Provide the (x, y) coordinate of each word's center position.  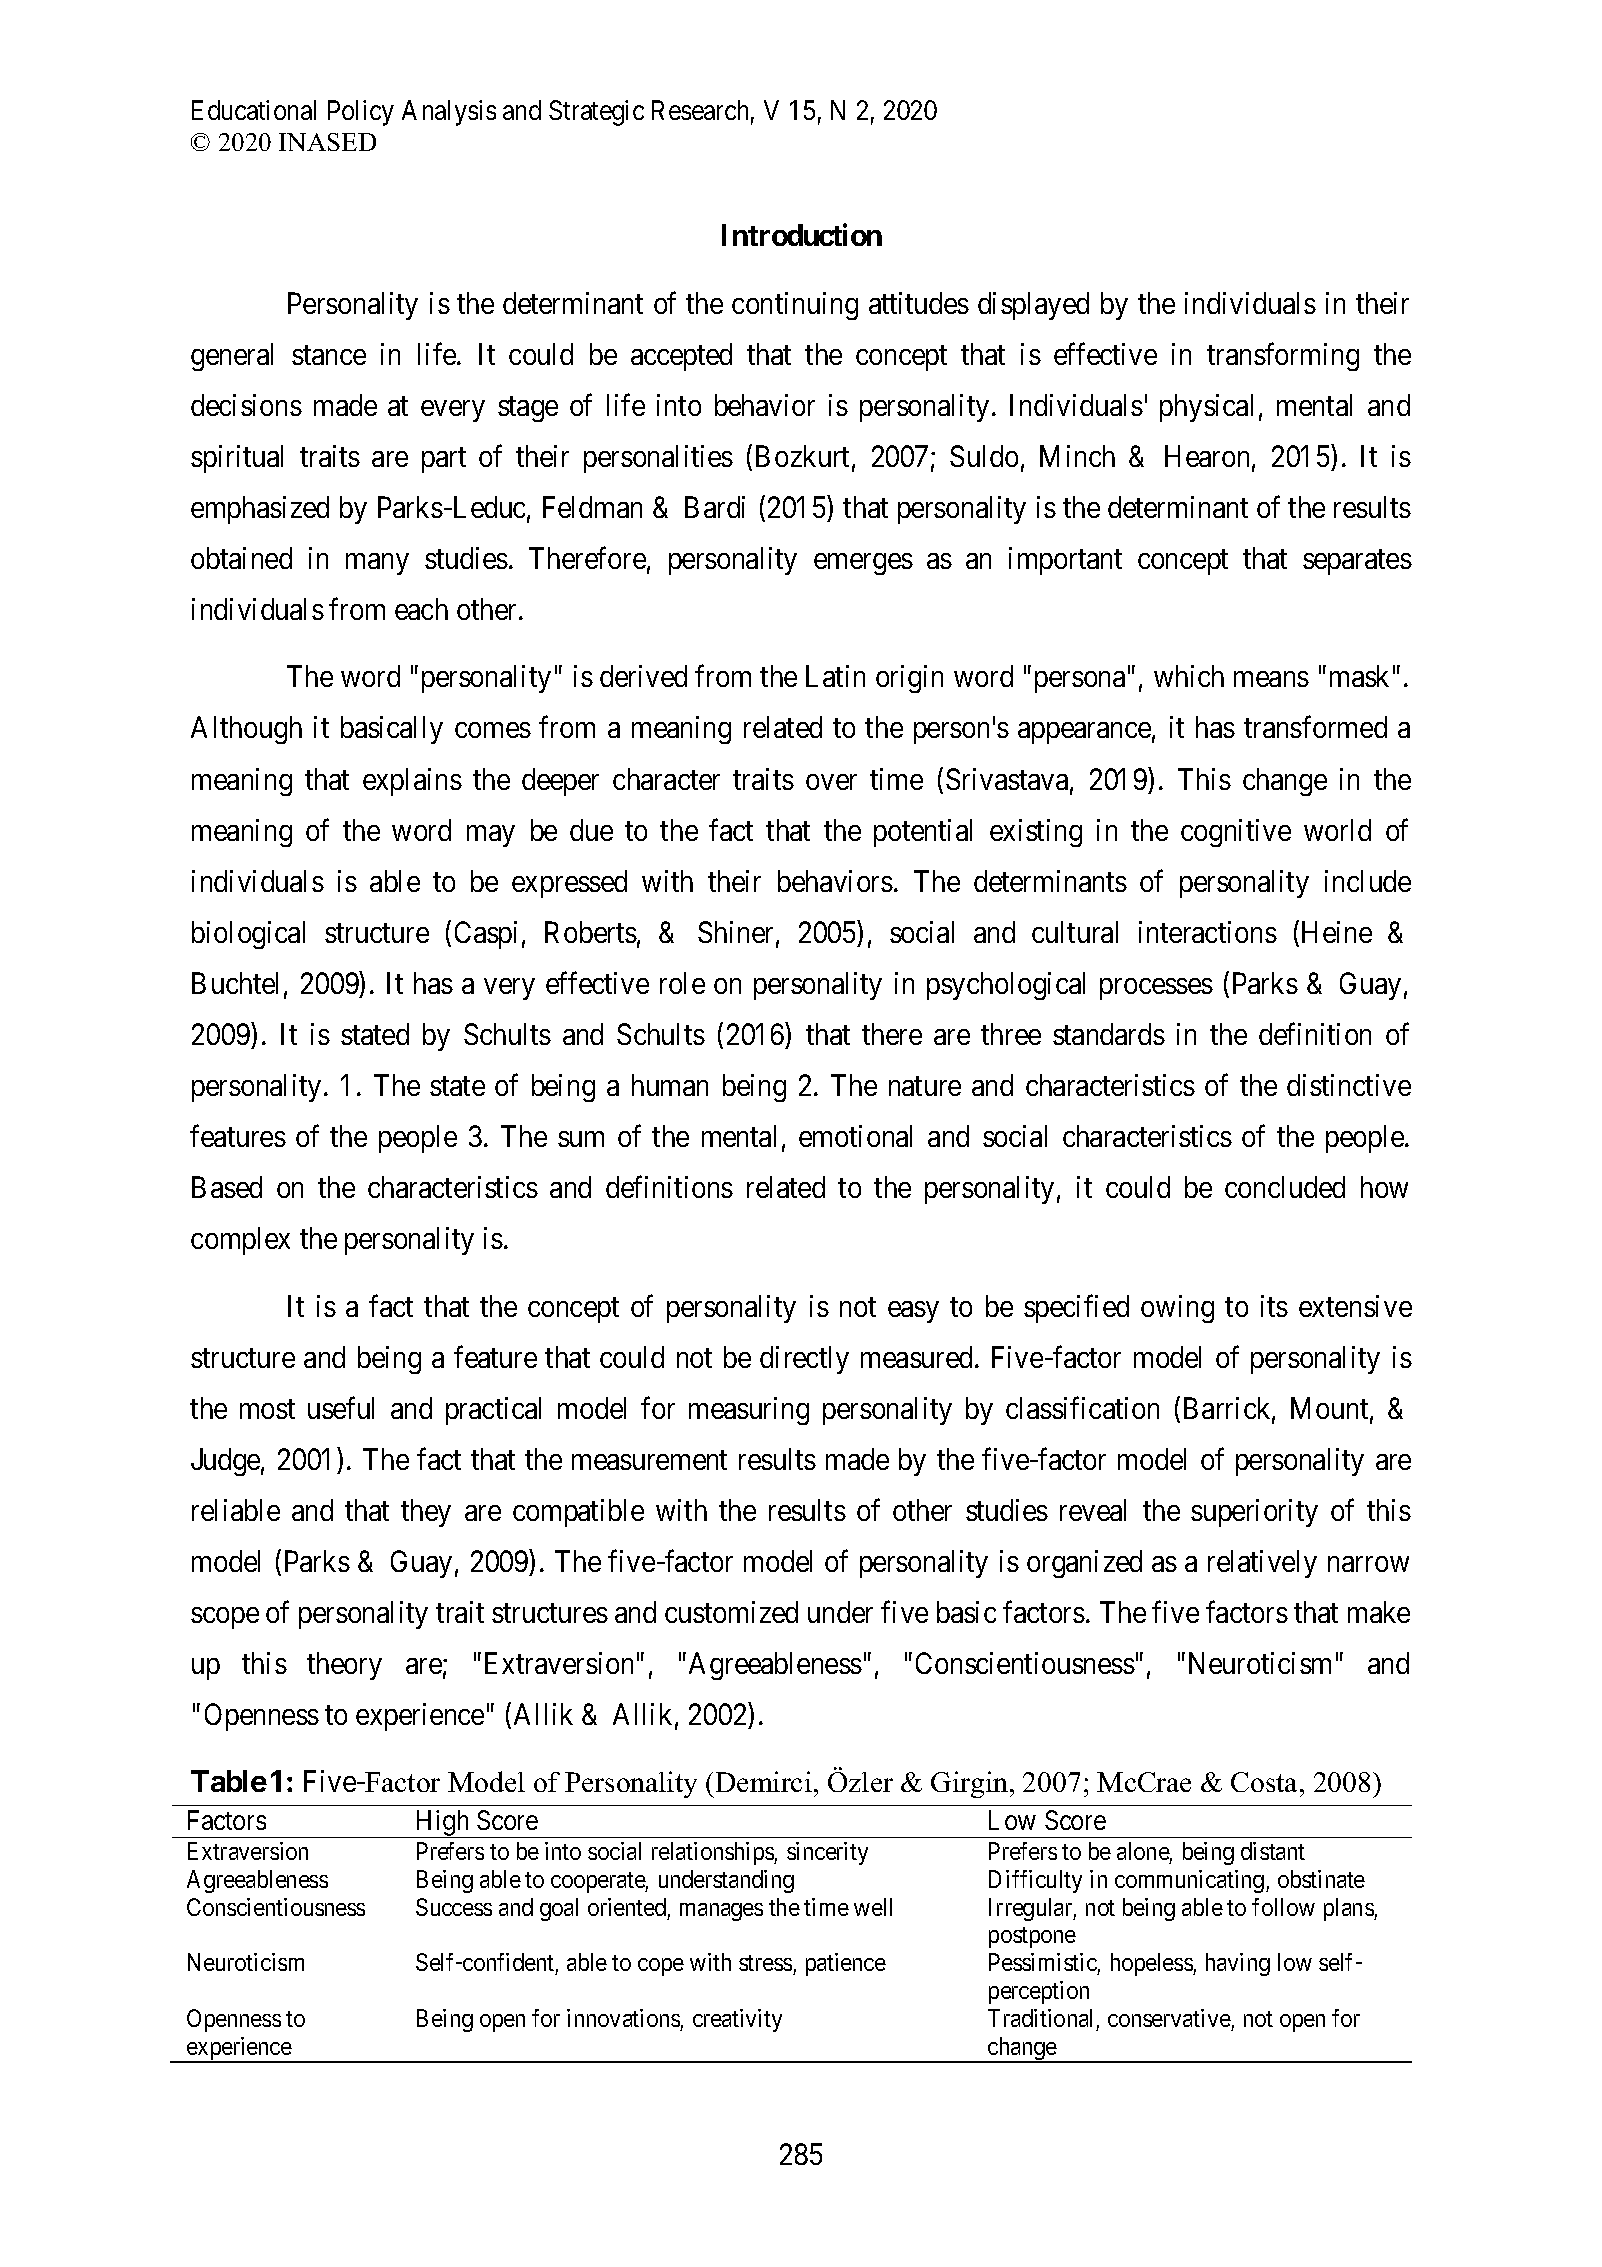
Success (454, 1907)
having (1238, 1964)
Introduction (802, 235)
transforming (1283, 356)
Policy (361, 113)
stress (766, 1965)
